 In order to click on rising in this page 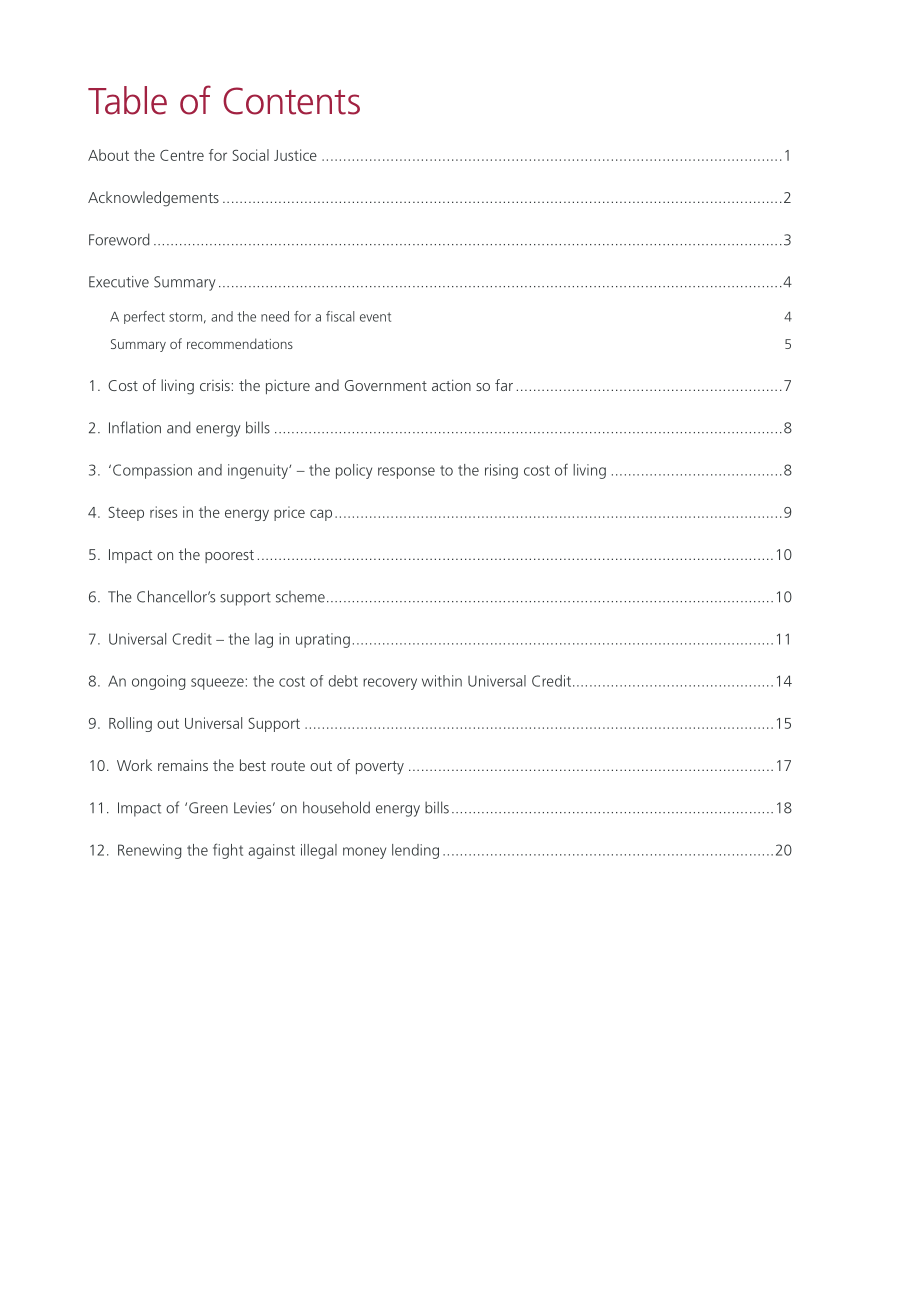, I will do `click(501, 471)`.
